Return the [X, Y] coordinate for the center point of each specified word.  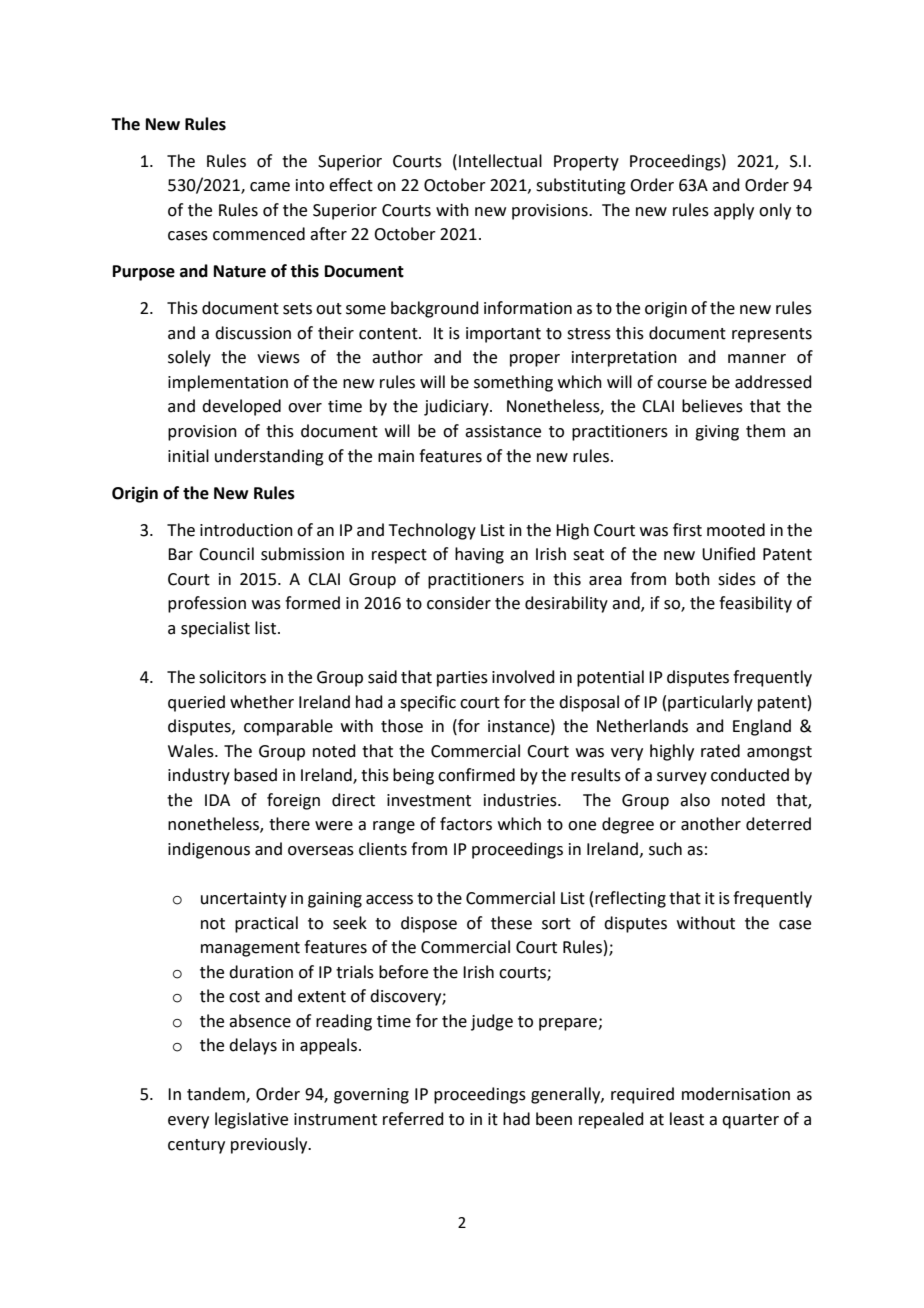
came [270, 187]
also [695, 800]
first [687, 530]
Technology [432, 531]
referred [413, 1119]
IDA [217, 800]
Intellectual [500, 161]
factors [466, 824]
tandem [217, 1095]
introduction [246, 530]
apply [734, 211]
